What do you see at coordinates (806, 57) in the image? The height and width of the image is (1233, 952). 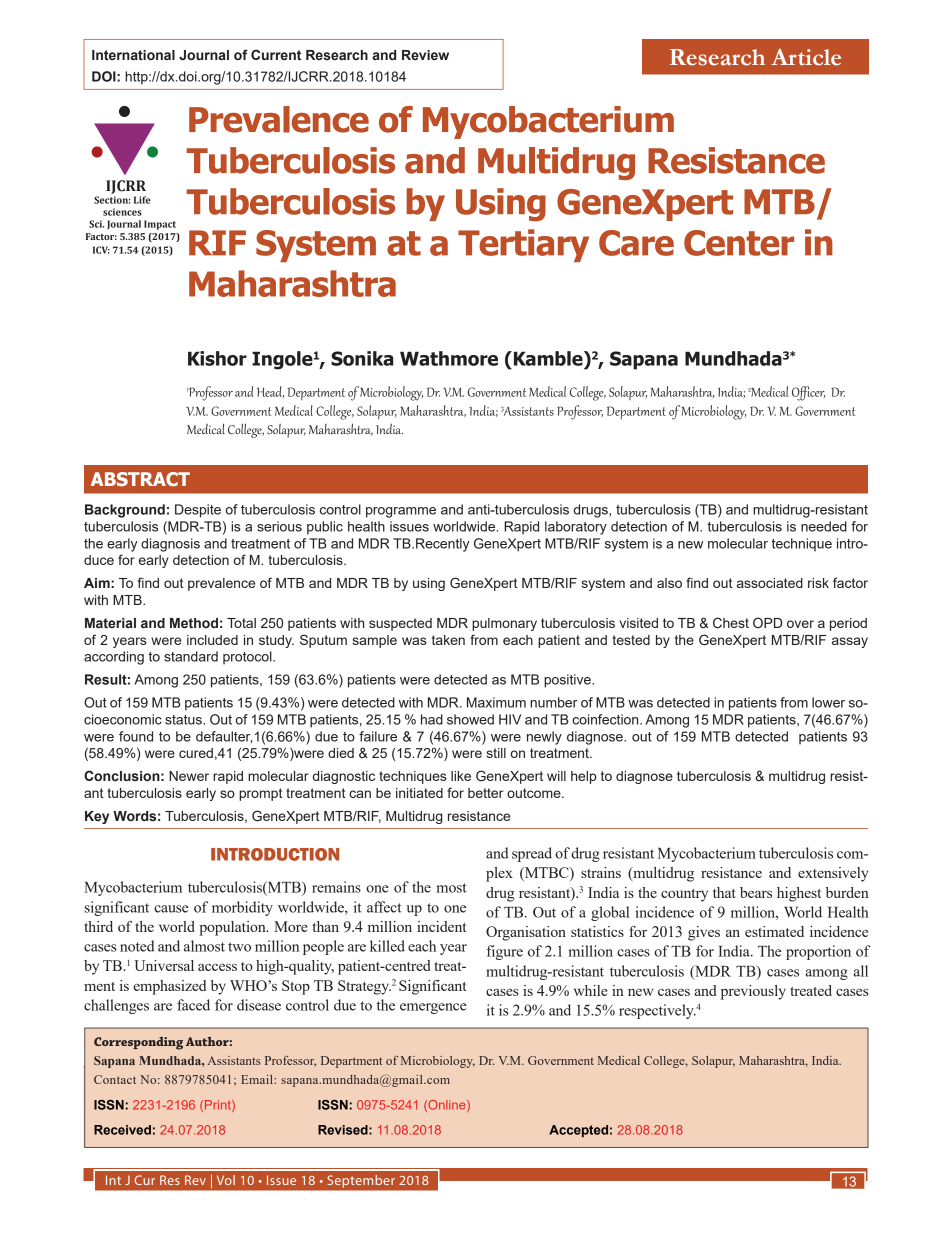 I see `Article` at bounding box center [806, 57].
